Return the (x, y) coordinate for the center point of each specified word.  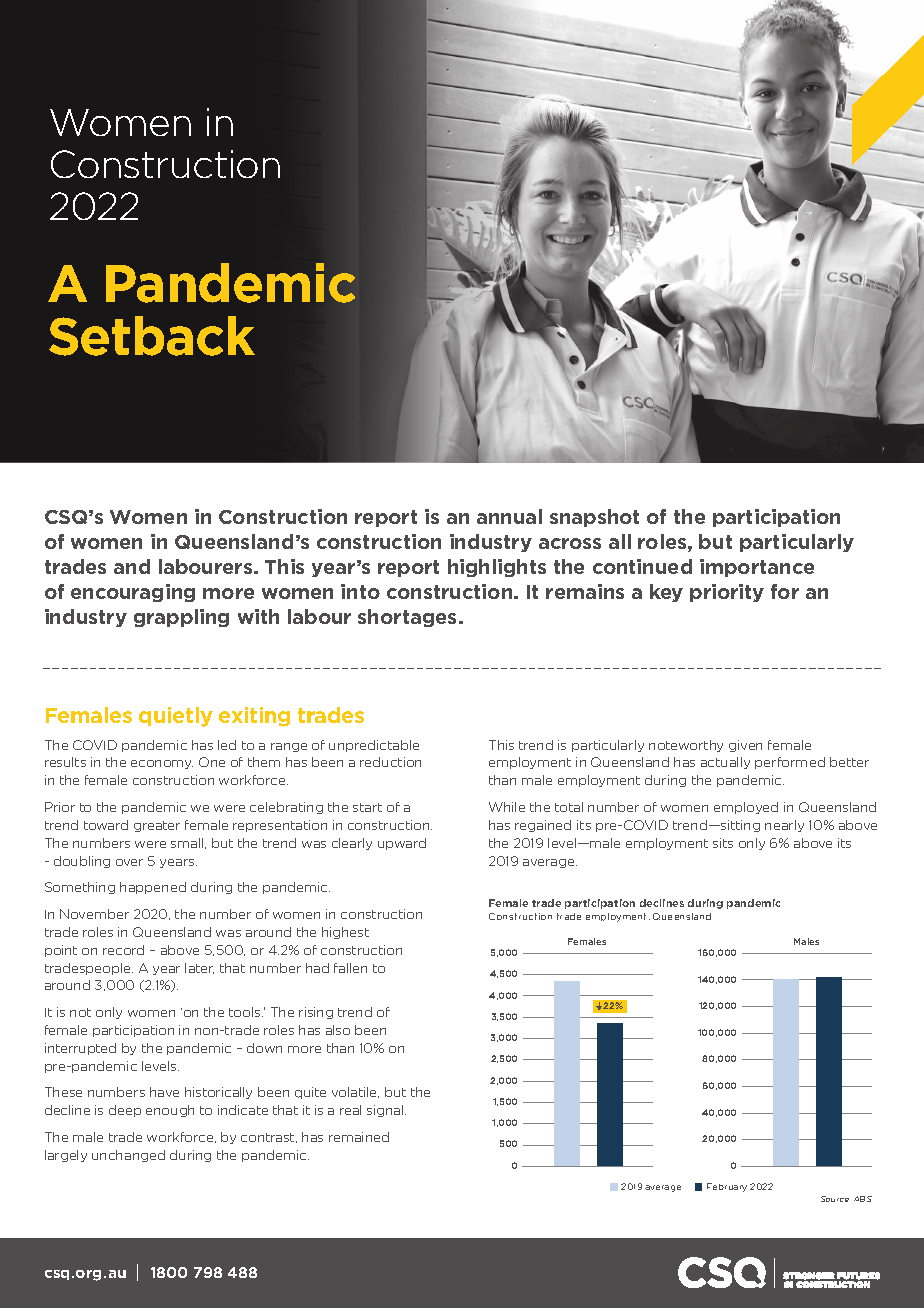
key (666, 593)
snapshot (594, 518)
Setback (152, 336)
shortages (409, 618)
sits (723, 843)
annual (509, 516)
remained (359, 1137)
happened (153, 888)
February (727, 1187)
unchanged (128, 1156)
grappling (181, 618)
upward (402, 844)
